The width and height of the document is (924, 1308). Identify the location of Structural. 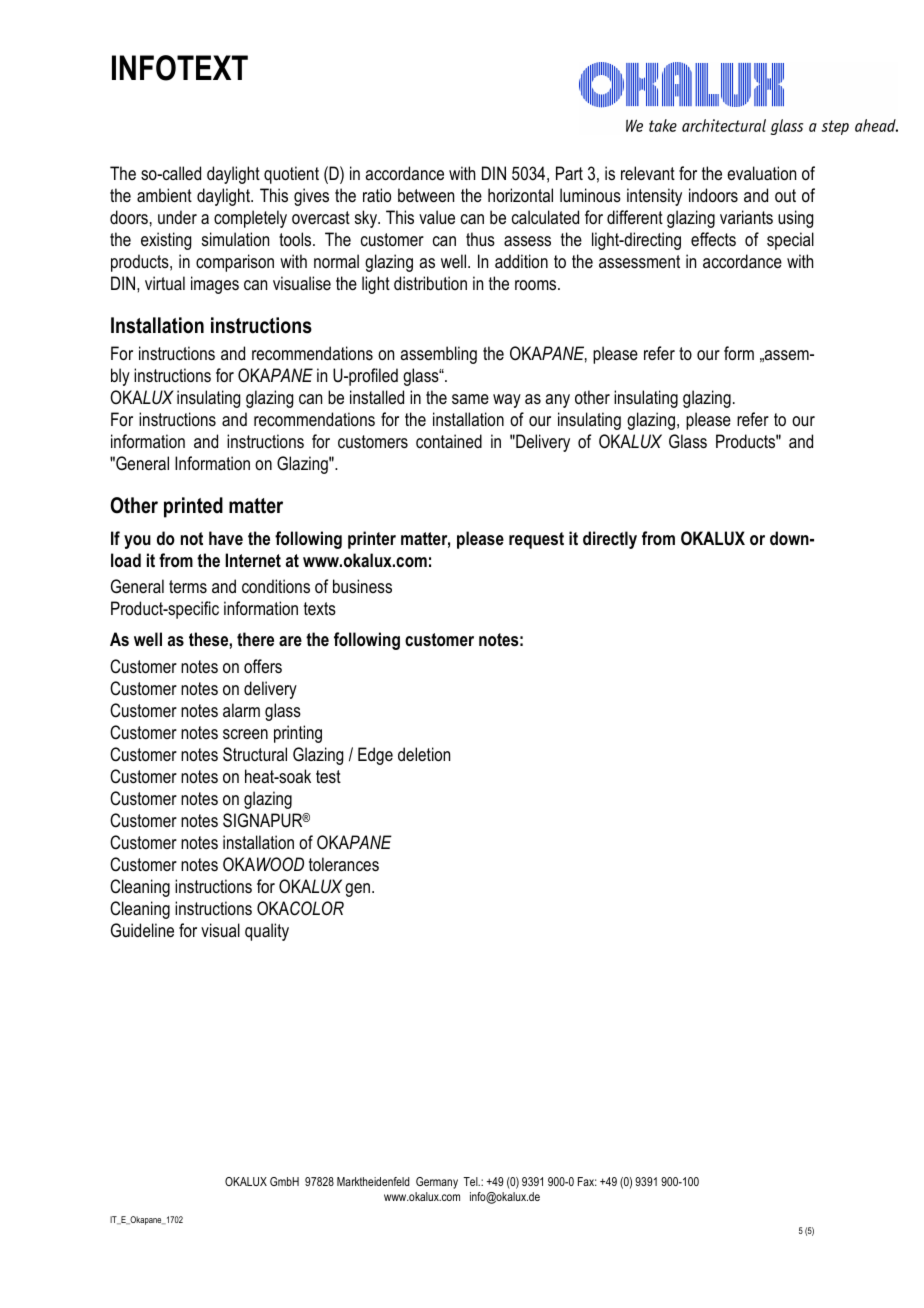
(255, 754).
